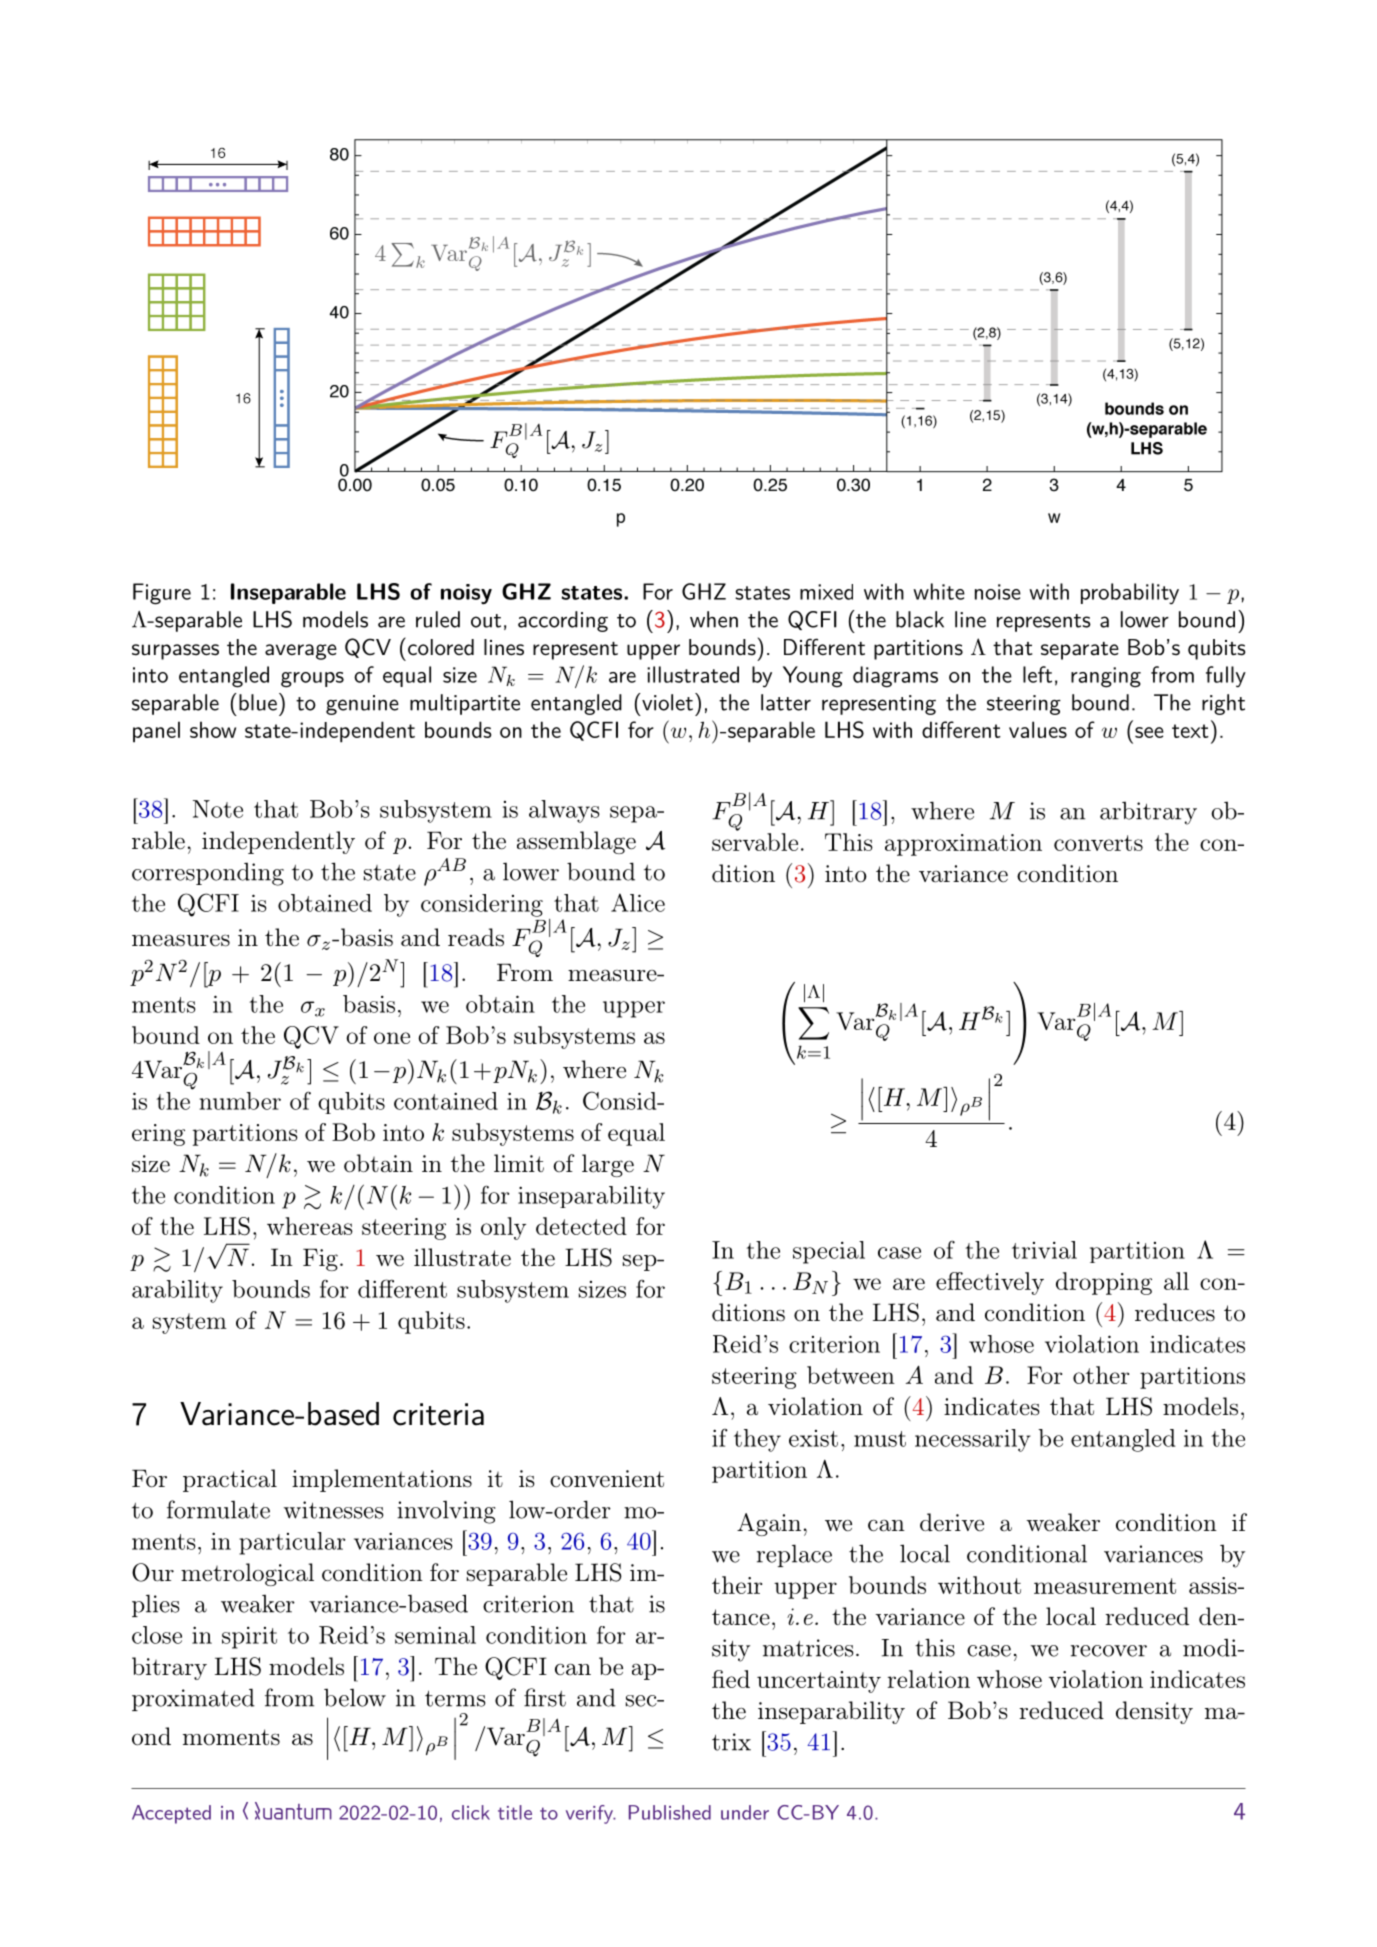 This screenshot has width=1377, height=1947. Describe the element at coordinates (208, 874) in the screenshot. I see `corresponding` at that location.
